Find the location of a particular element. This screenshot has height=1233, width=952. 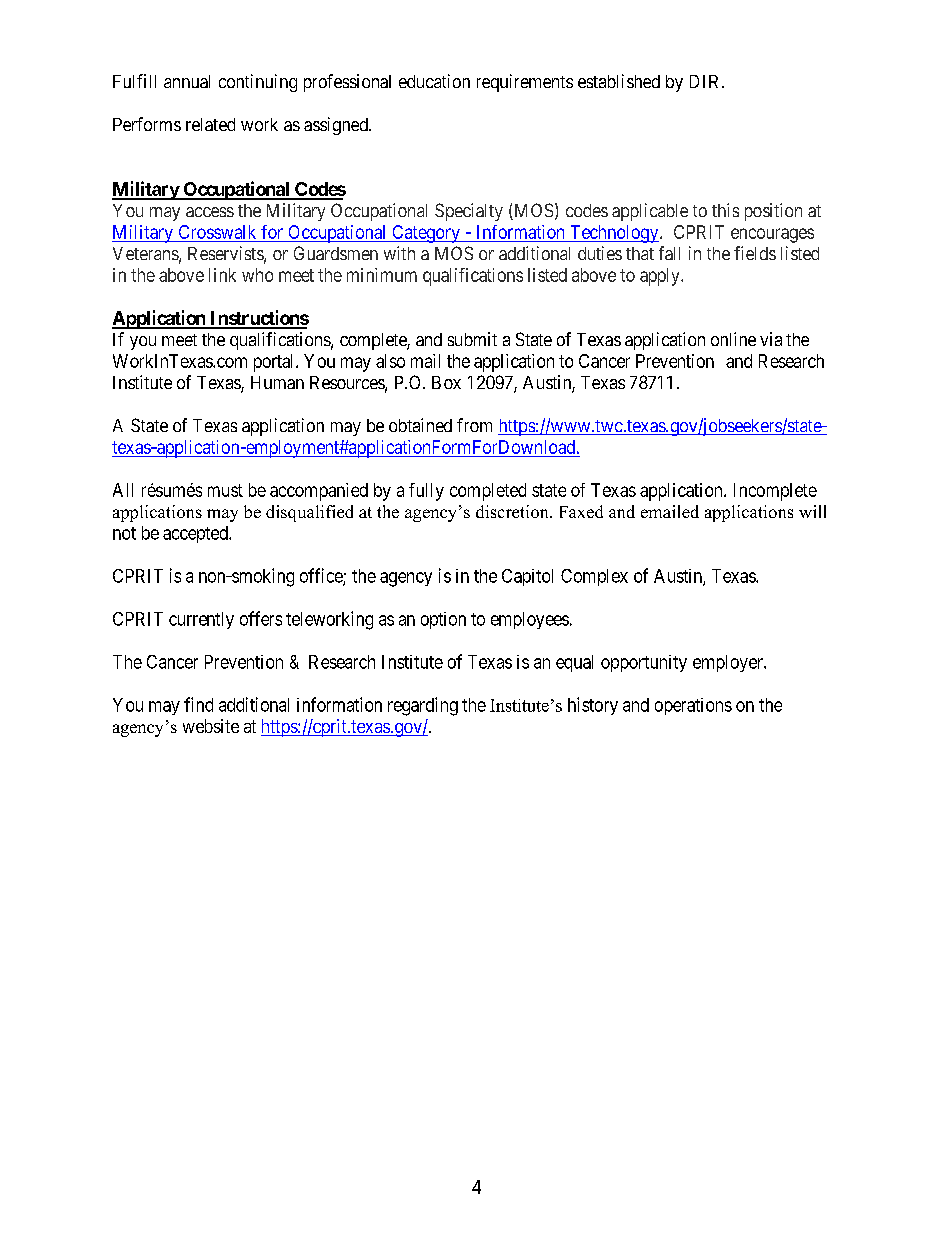

find is located at coordinates (198, 704).
